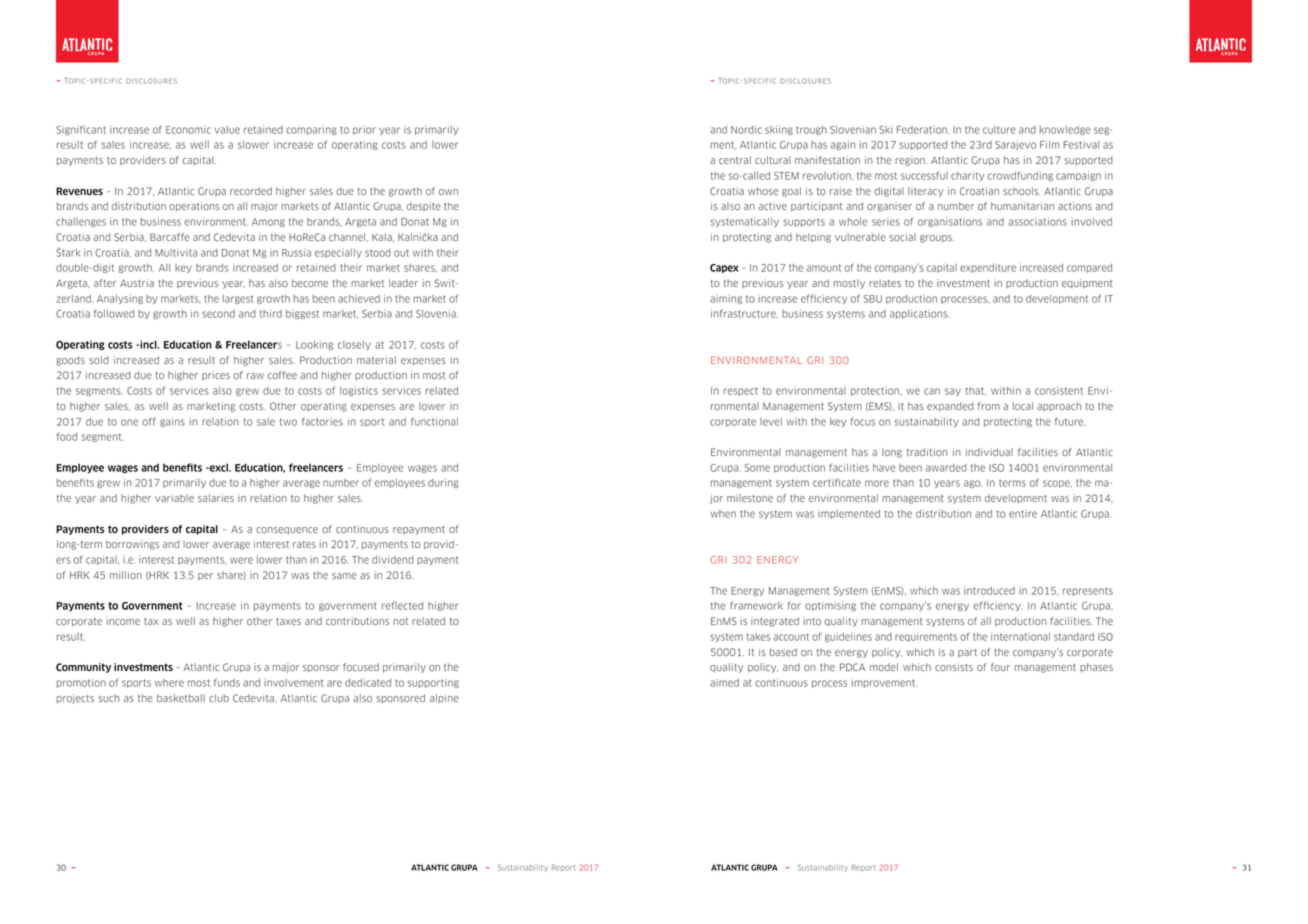  What do you see at coordinates (188, 130) in the document?
I see `Economic` at bounding box center [188, 130].
